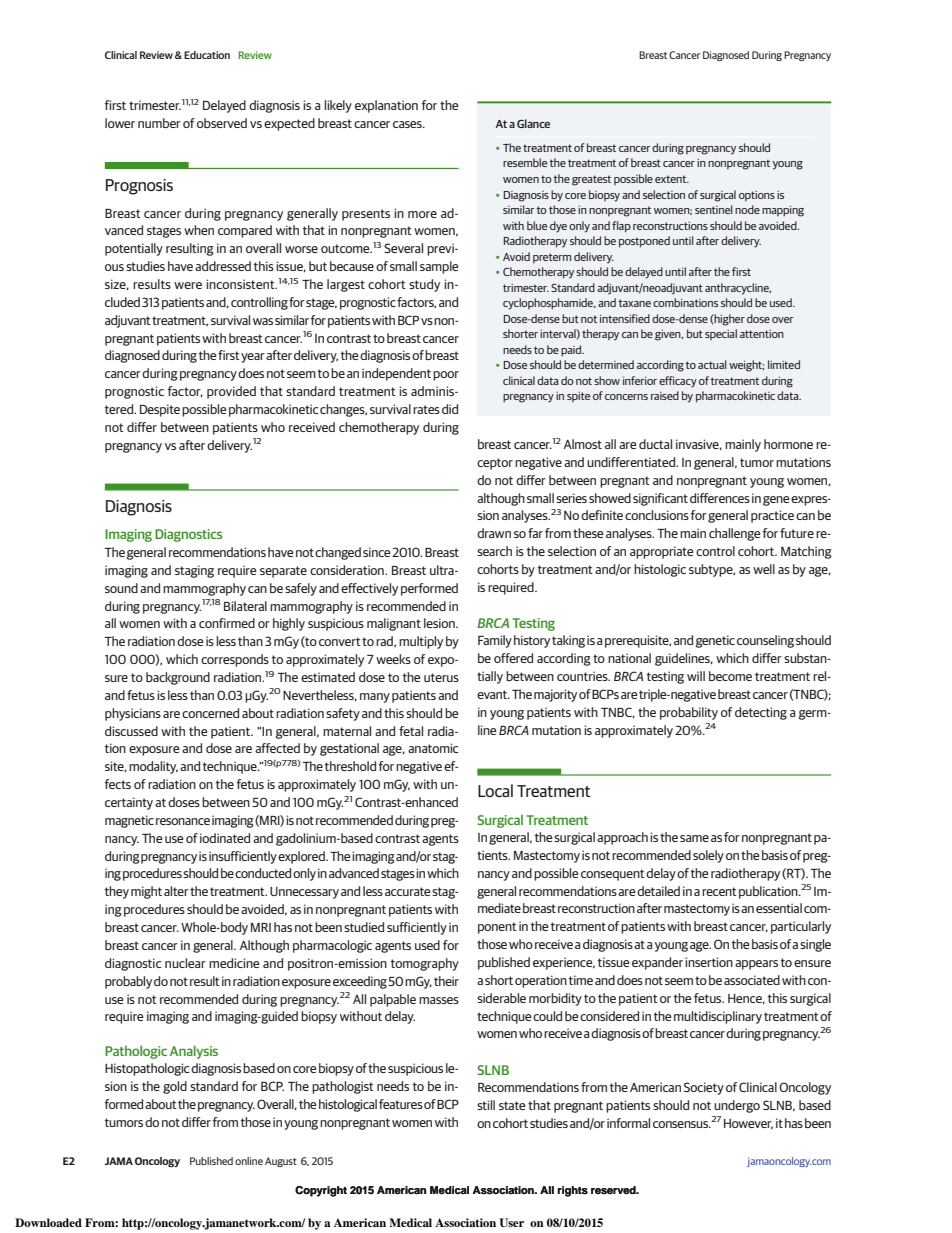 The image size is (952, 1233). What do you see at coordinates (441, 677) in the document?
I see `uterus` at bounding box center [441, 677].
